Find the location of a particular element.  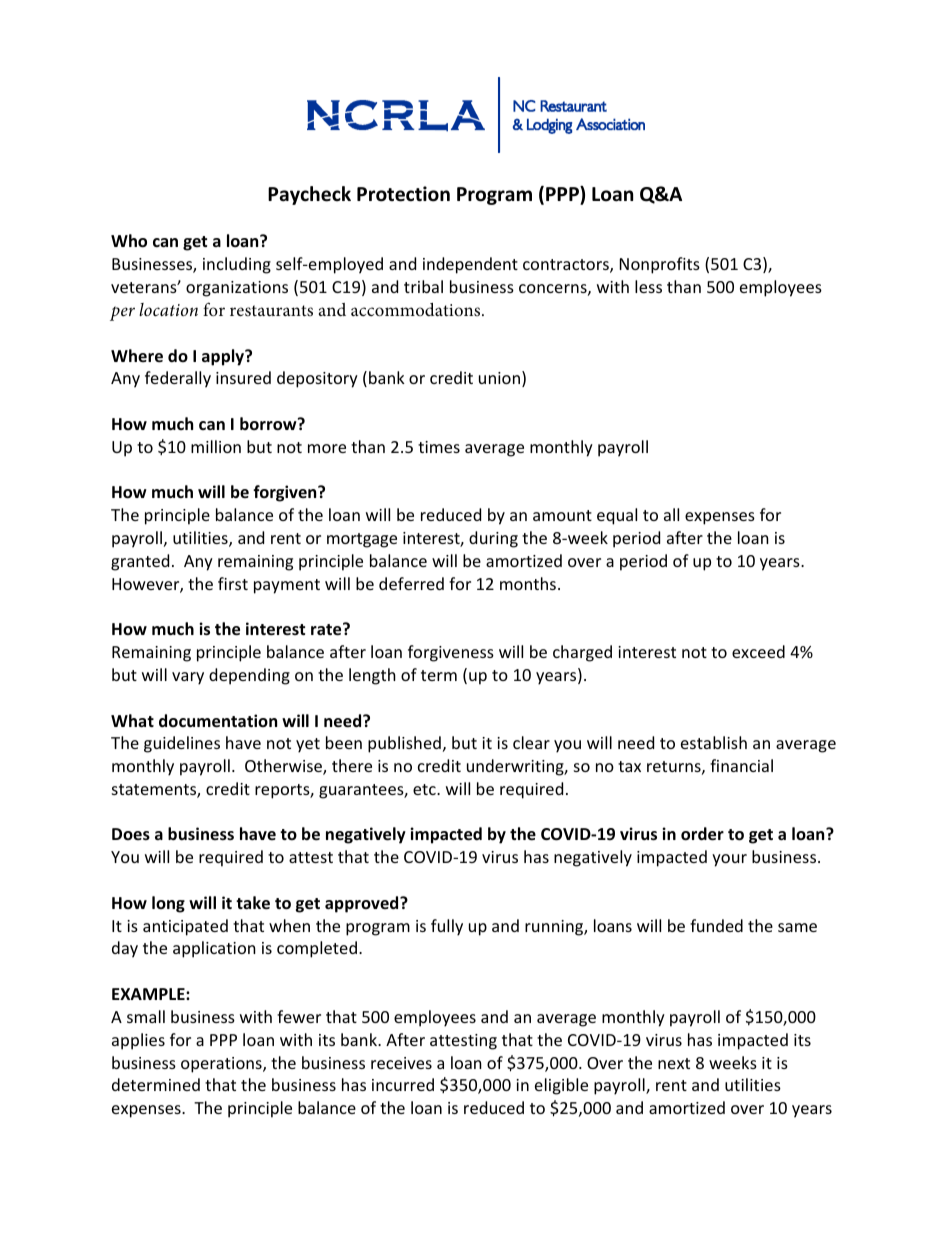

including is located at coordinates (237, 265).
